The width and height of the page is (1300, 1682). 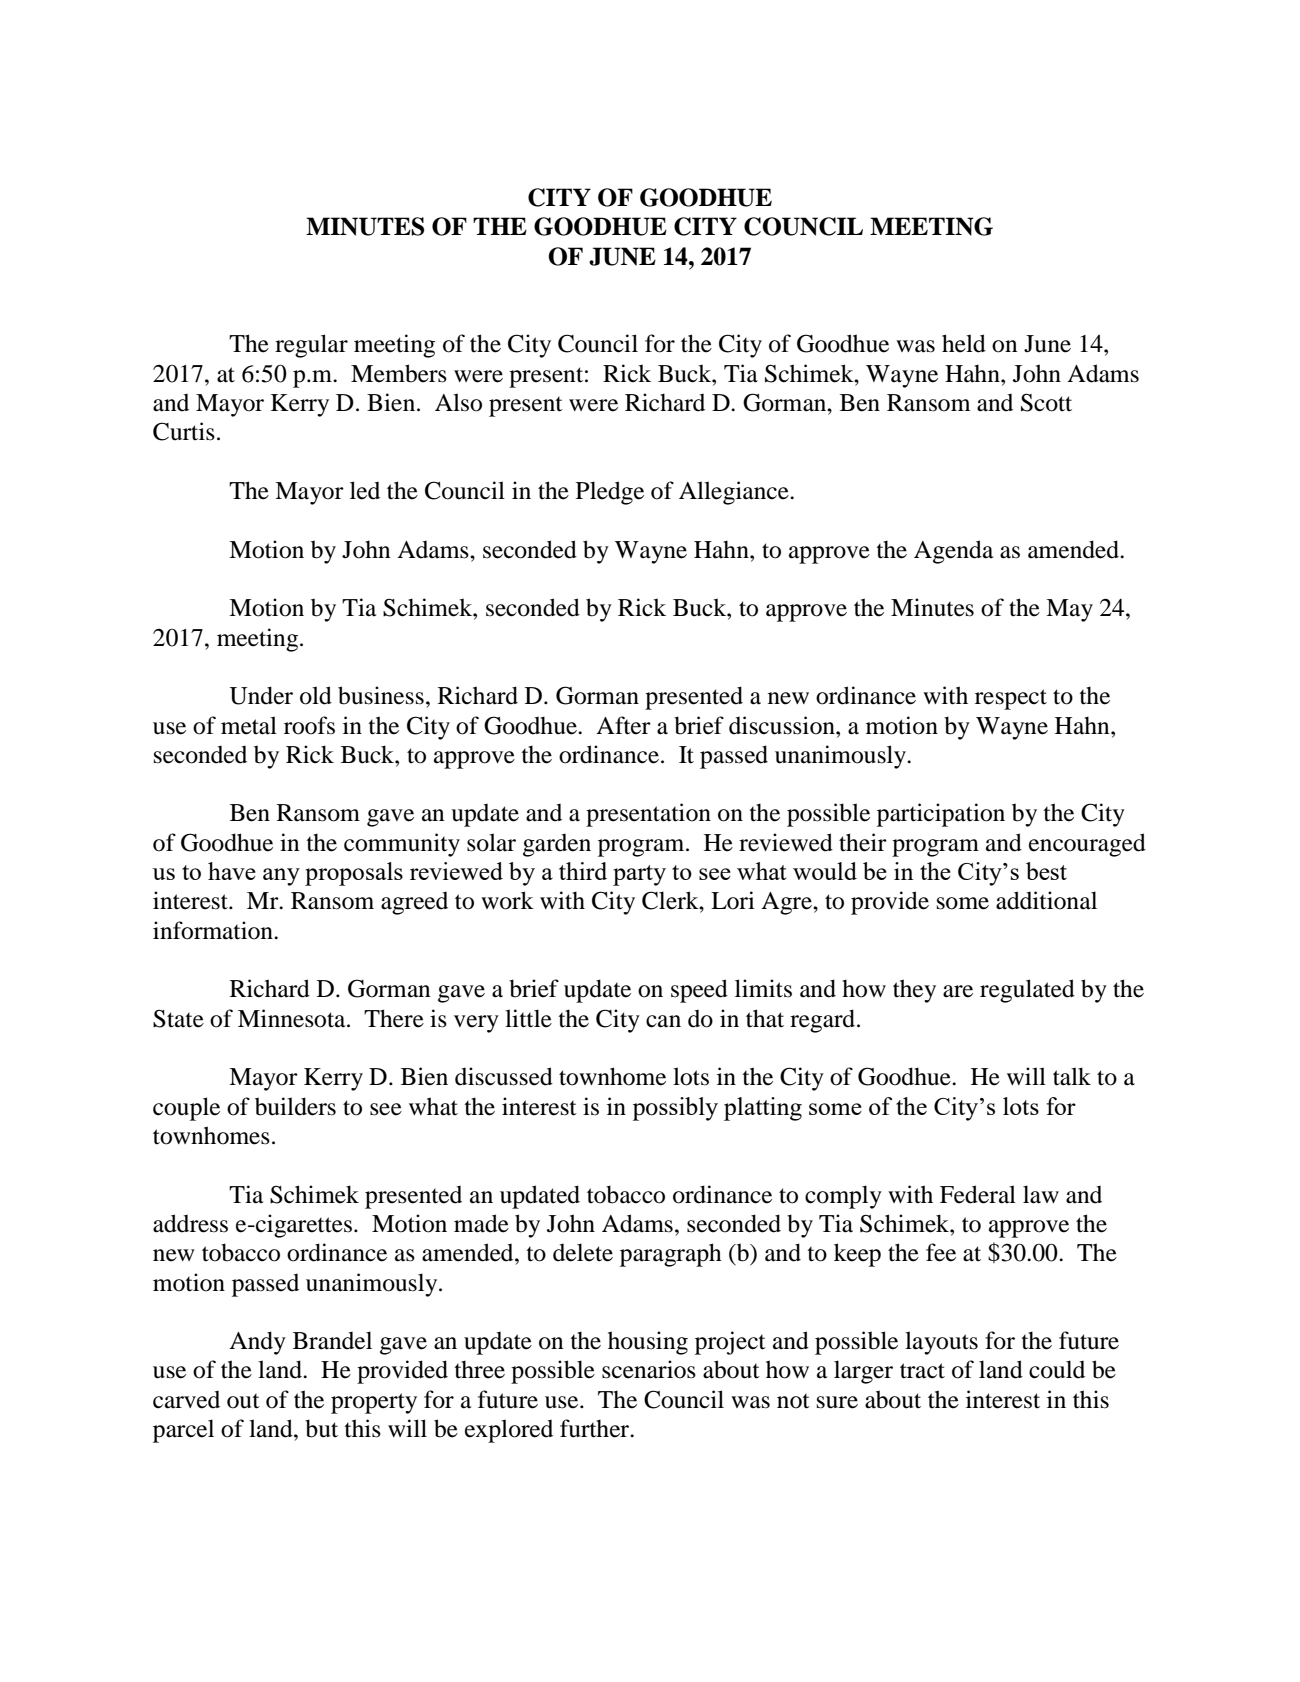 What do you see at coordinates (281, 877) in the page?
I see `any` at bounding box center [281, 877].
